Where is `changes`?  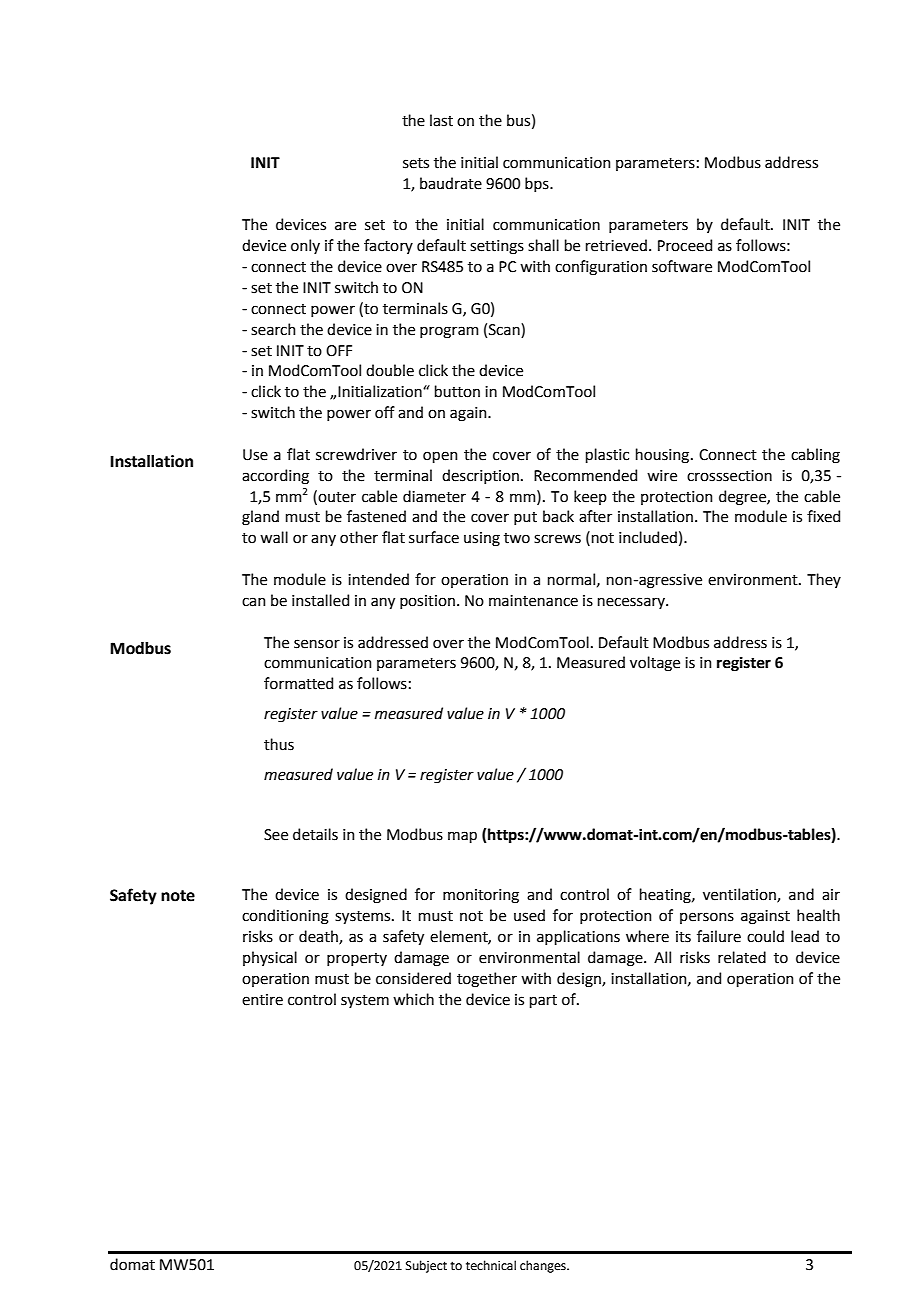 changes is located at coordinates (544, 1266).
